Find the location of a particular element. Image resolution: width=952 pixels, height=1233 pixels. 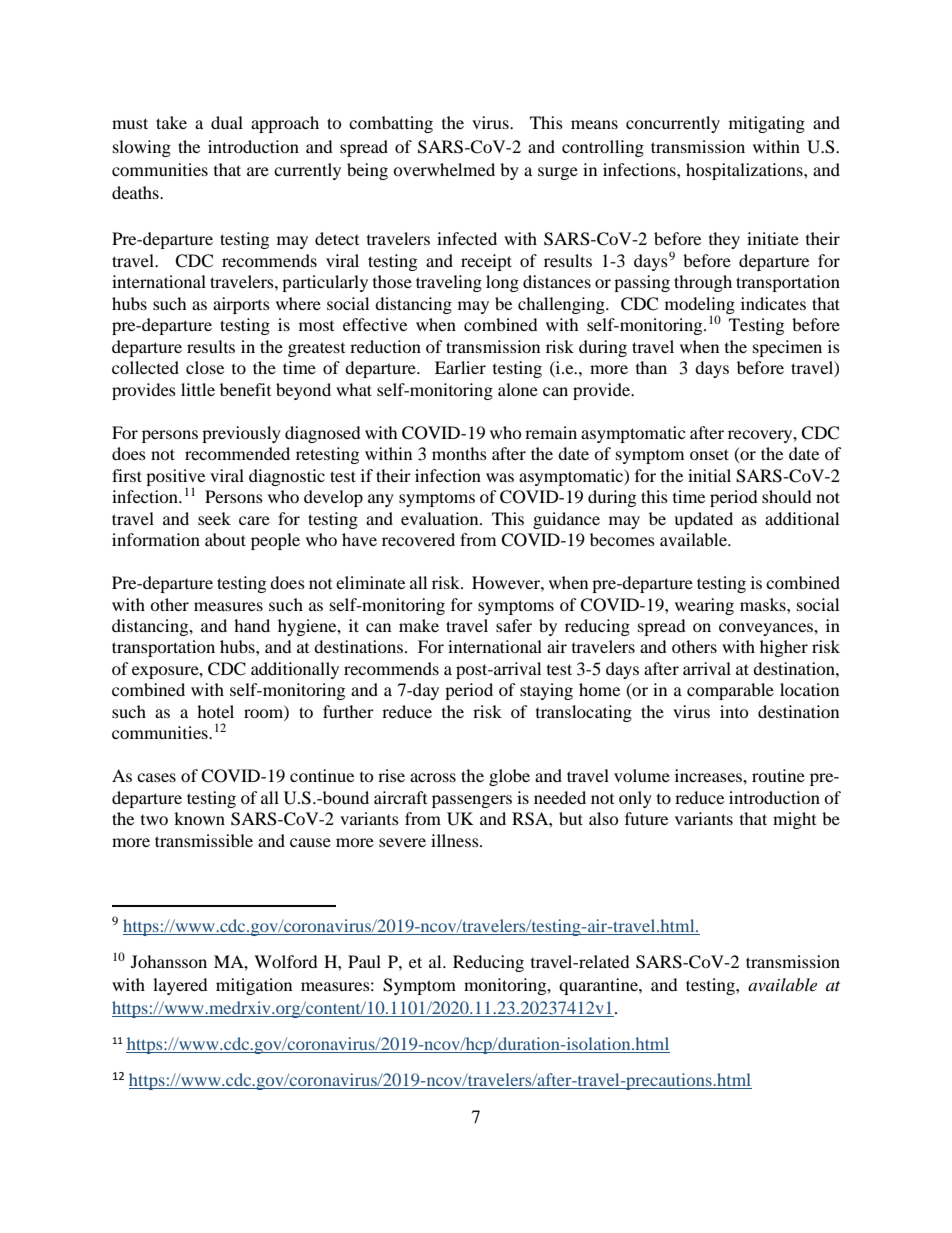

wearing is located at coordinates (704, 606).
